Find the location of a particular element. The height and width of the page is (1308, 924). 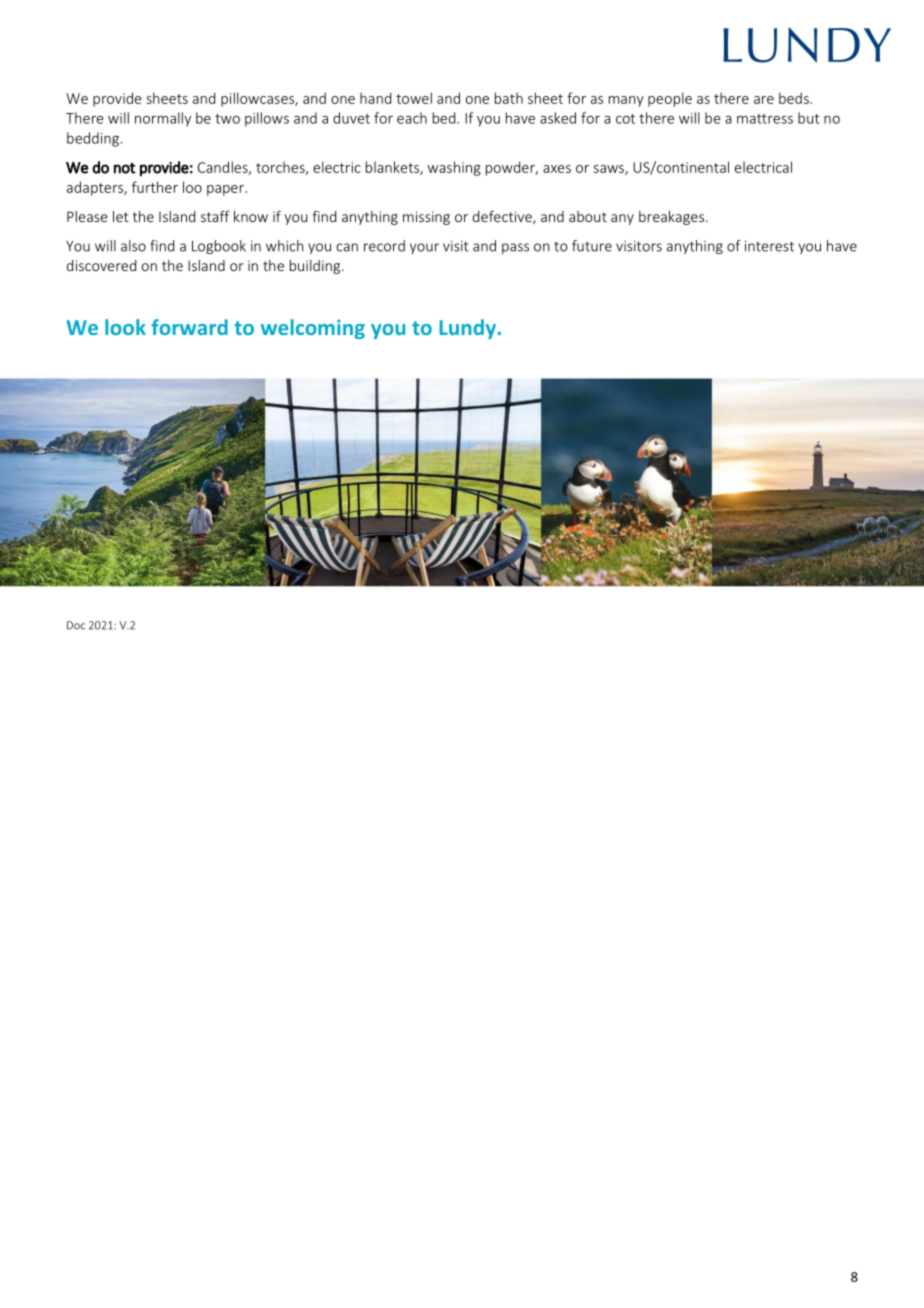

are is located at coordinates (764, 100).
